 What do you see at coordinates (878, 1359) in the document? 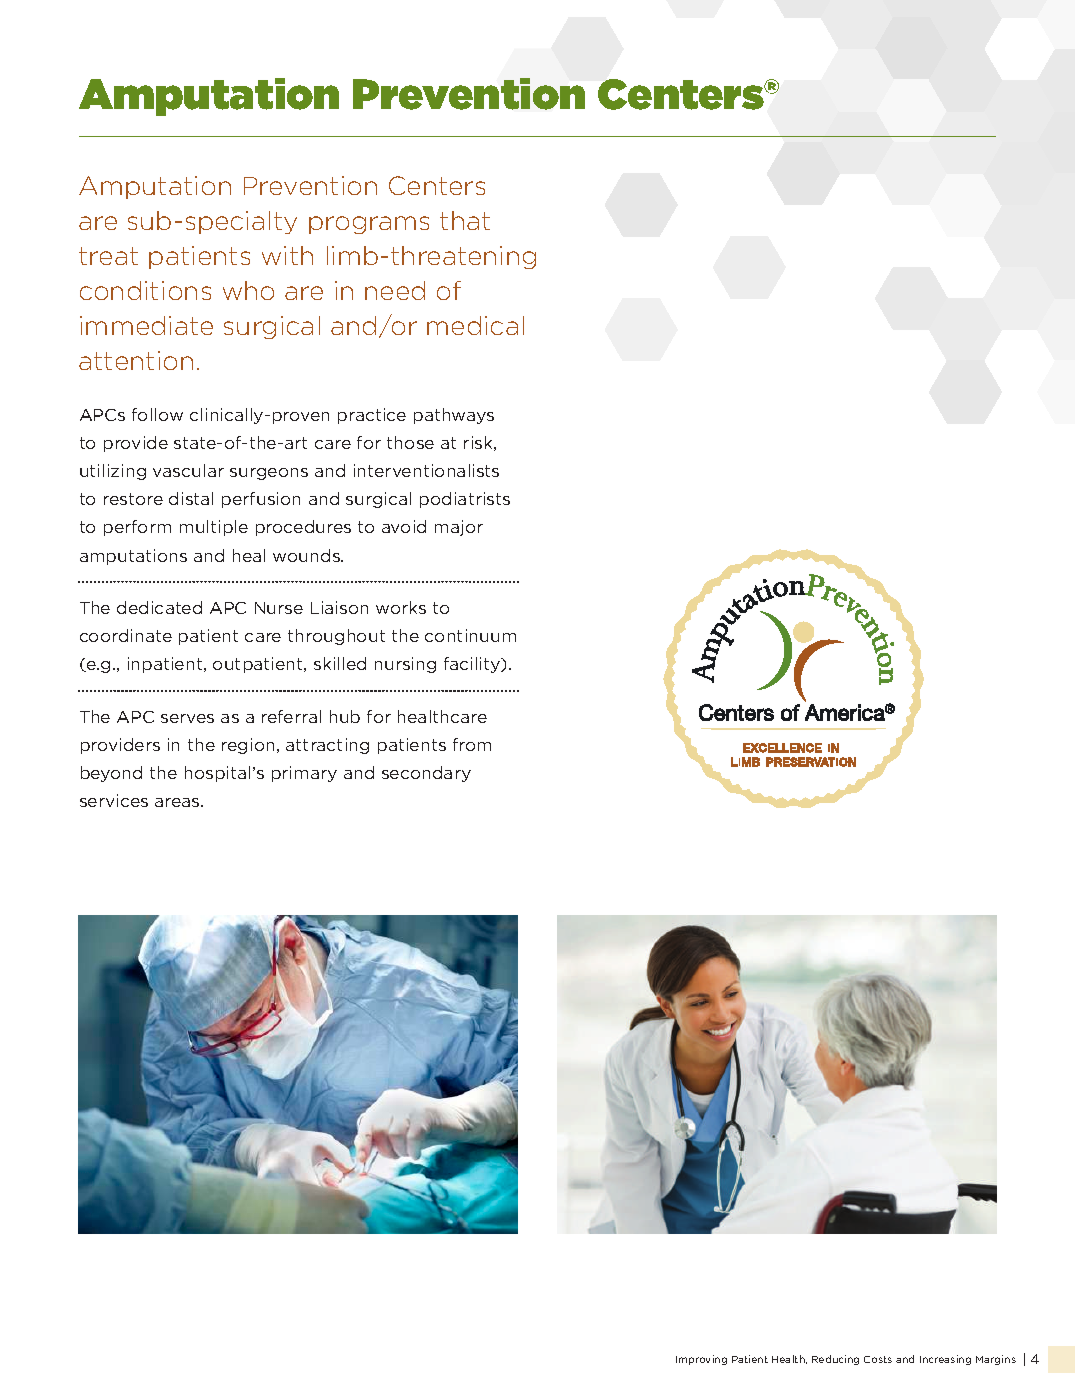
I see `Costs` at bounding box center [878, 1359].
